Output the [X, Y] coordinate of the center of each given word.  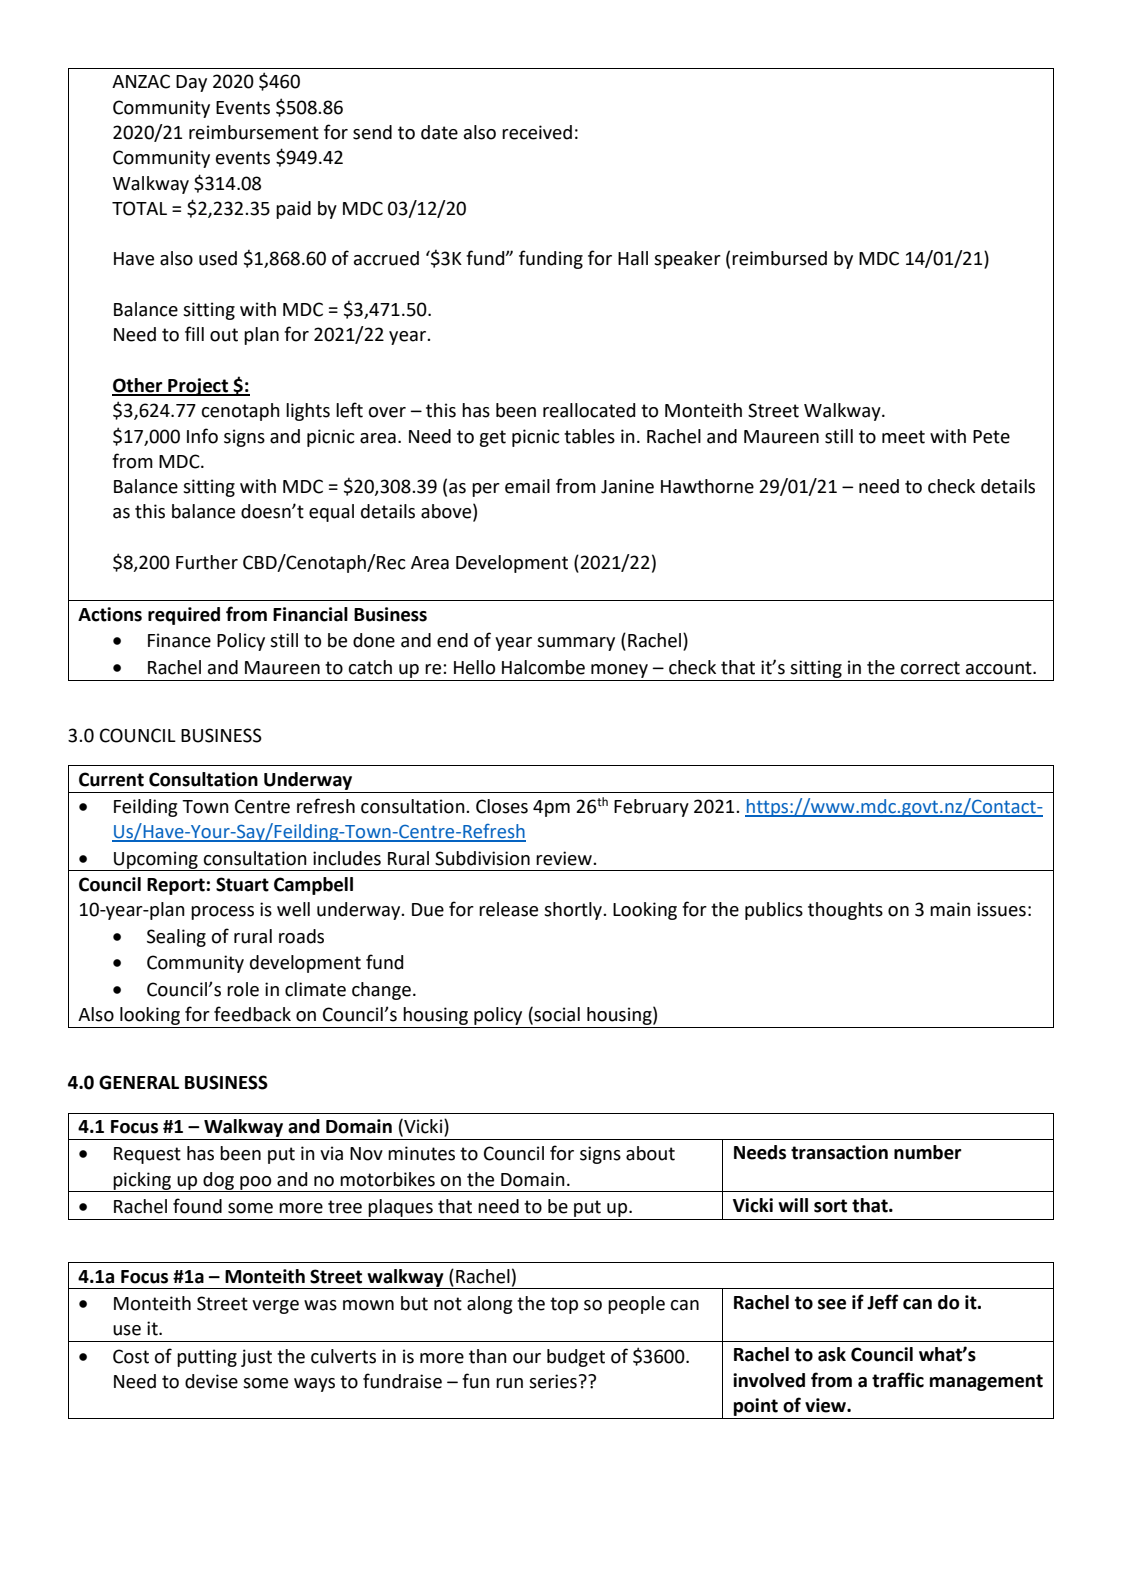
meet [903, 437]
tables [589, 436]
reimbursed [779, 258]
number [928, 1152]
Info [202, 436]
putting [207, 1358]
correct [930, 668]
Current [111, 779]
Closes [502, 806]
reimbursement [254, 132]
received [537, 132]
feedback [252, 1014]
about [650, 1153]
